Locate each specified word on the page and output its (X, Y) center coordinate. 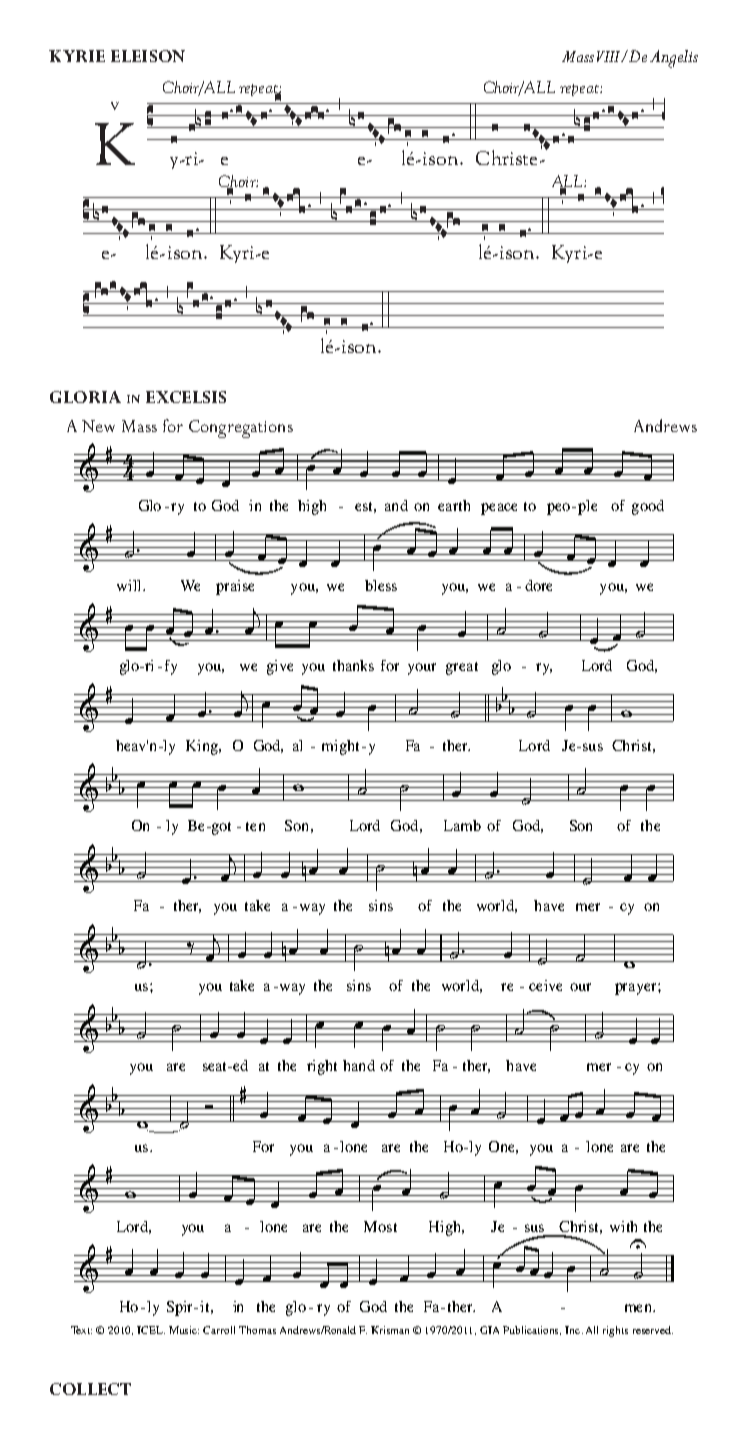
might (340, 747)
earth (454, 505)
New (98, 426)
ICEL (151, 1330)
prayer (637, 989)
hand (359, 1065)
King (203, 747)
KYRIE (77, 56)
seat (216, 1066)
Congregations (241, 429)
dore (538, 585)
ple (587, 507)
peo (560, 509)
